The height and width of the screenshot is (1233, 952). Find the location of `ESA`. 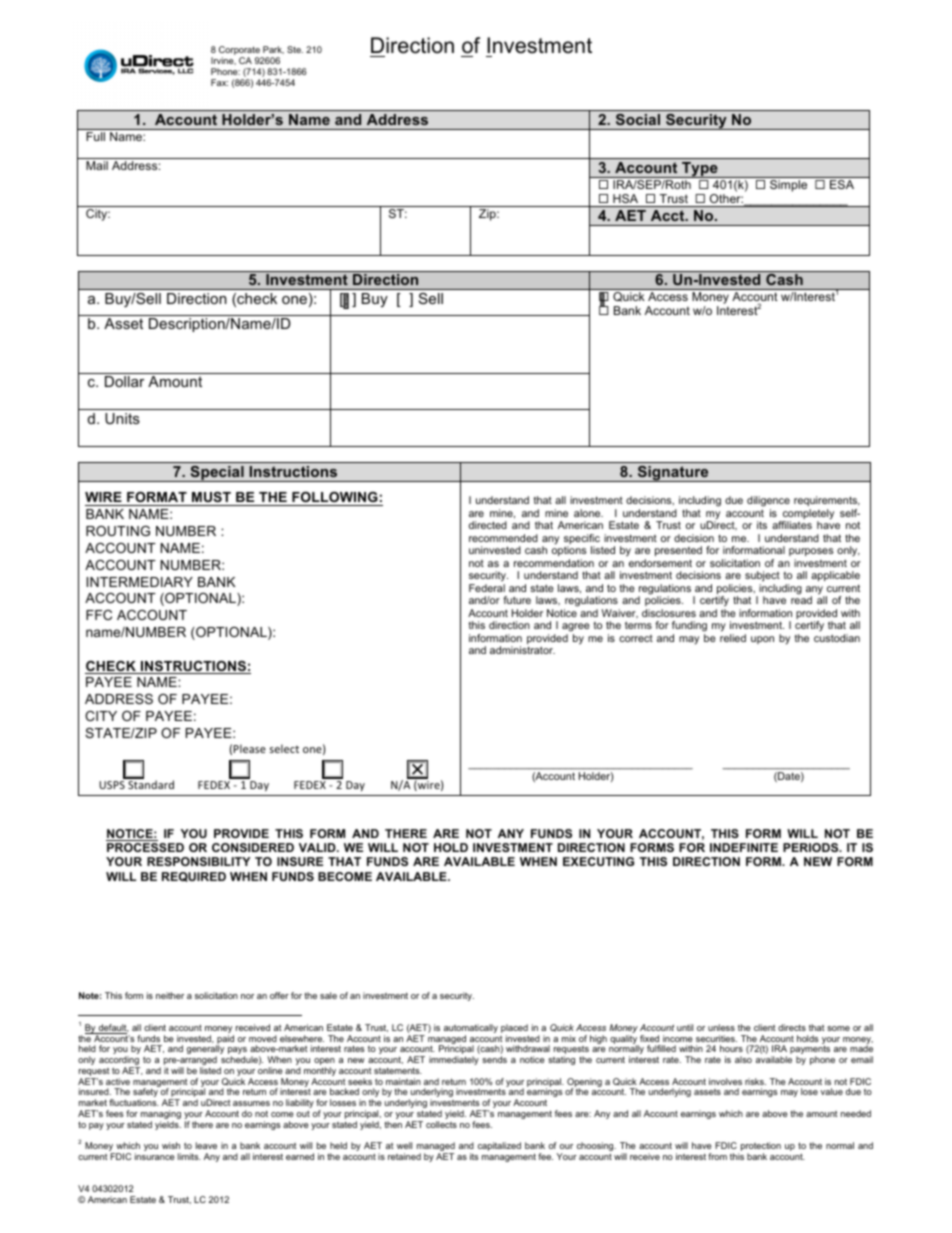

ESA is located at coordinates (842, 184).
